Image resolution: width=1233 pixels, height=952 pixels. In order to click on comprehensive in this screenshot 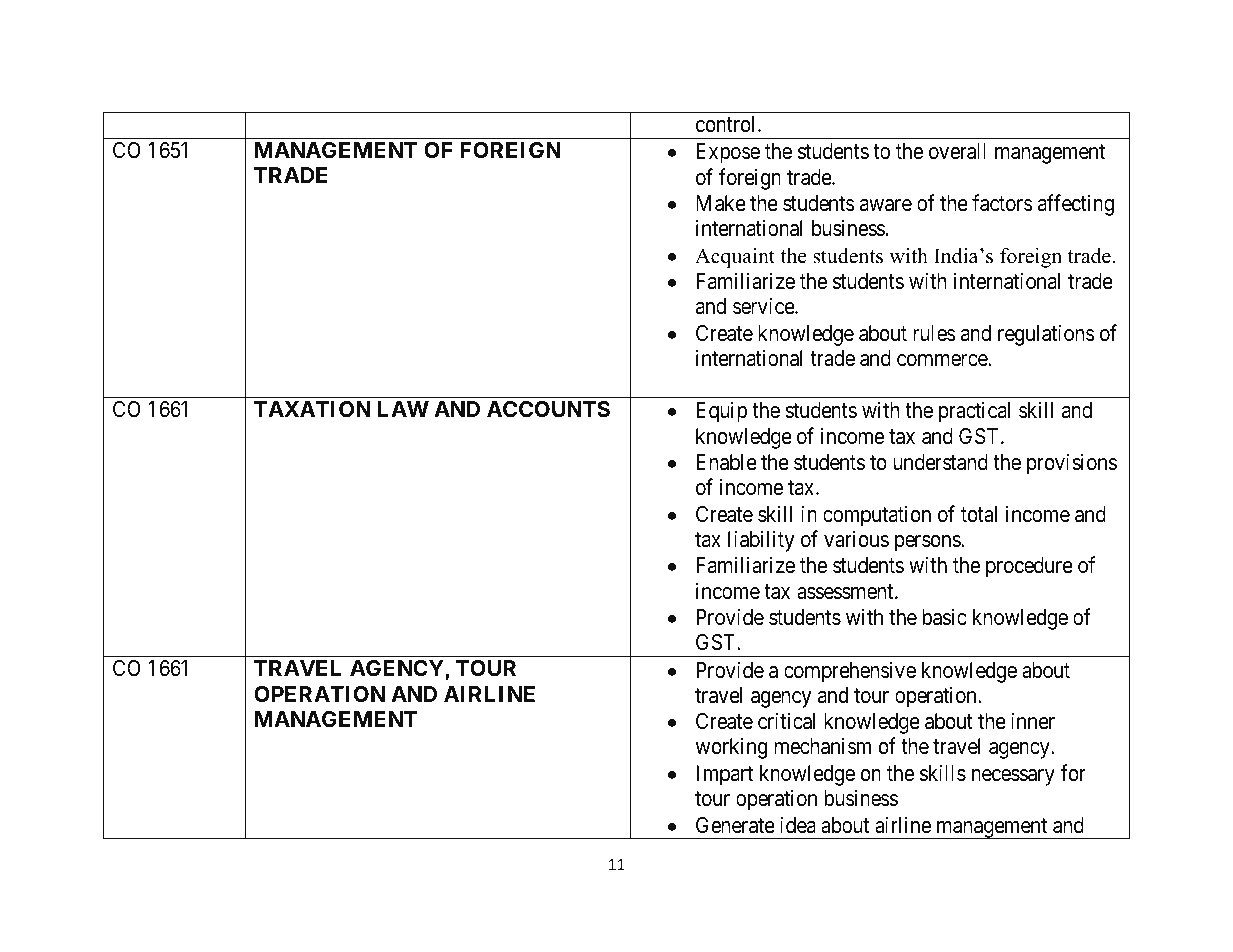, I will do `click(850, 672)`.
